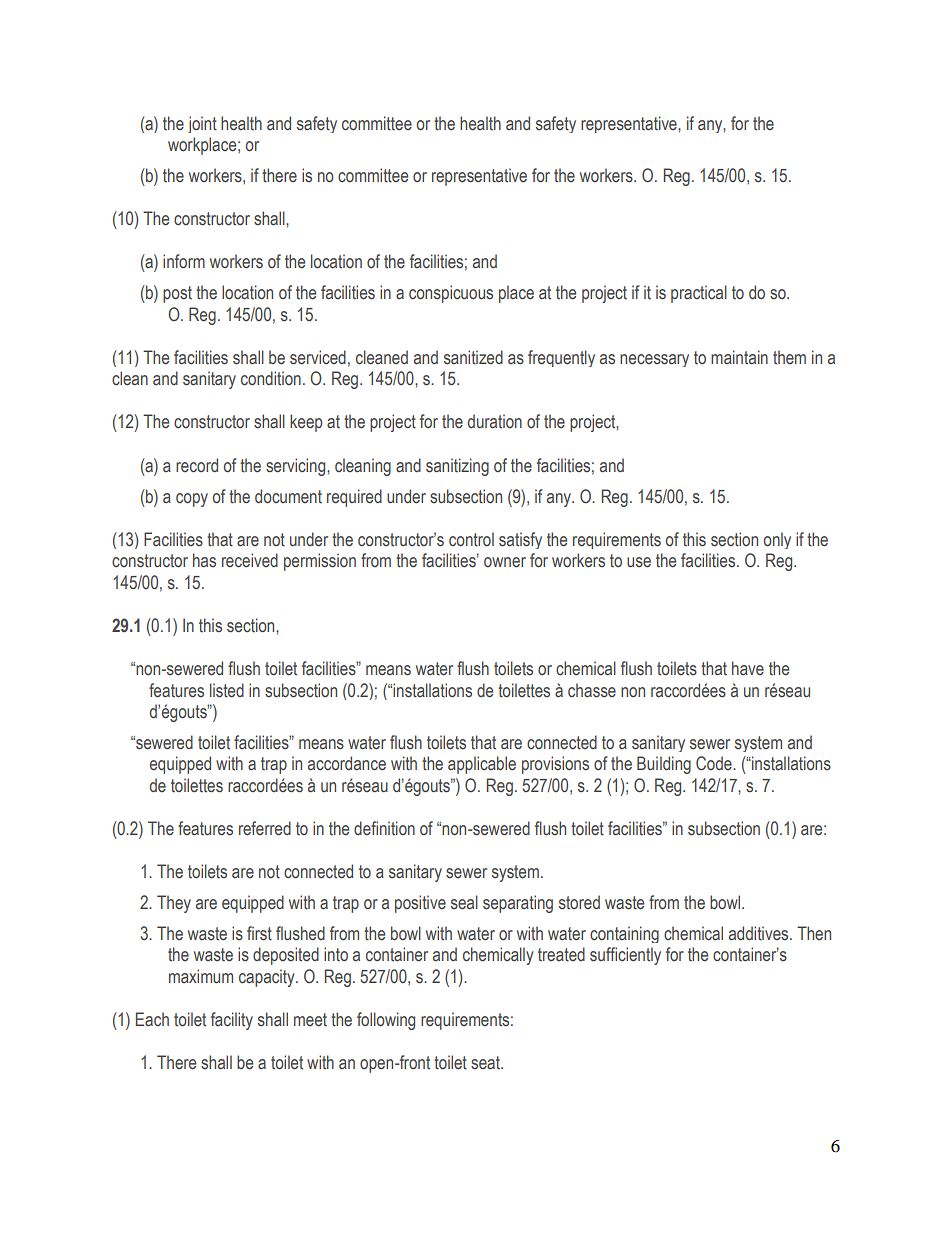  I want to click on applicable, so click(482, 765).
